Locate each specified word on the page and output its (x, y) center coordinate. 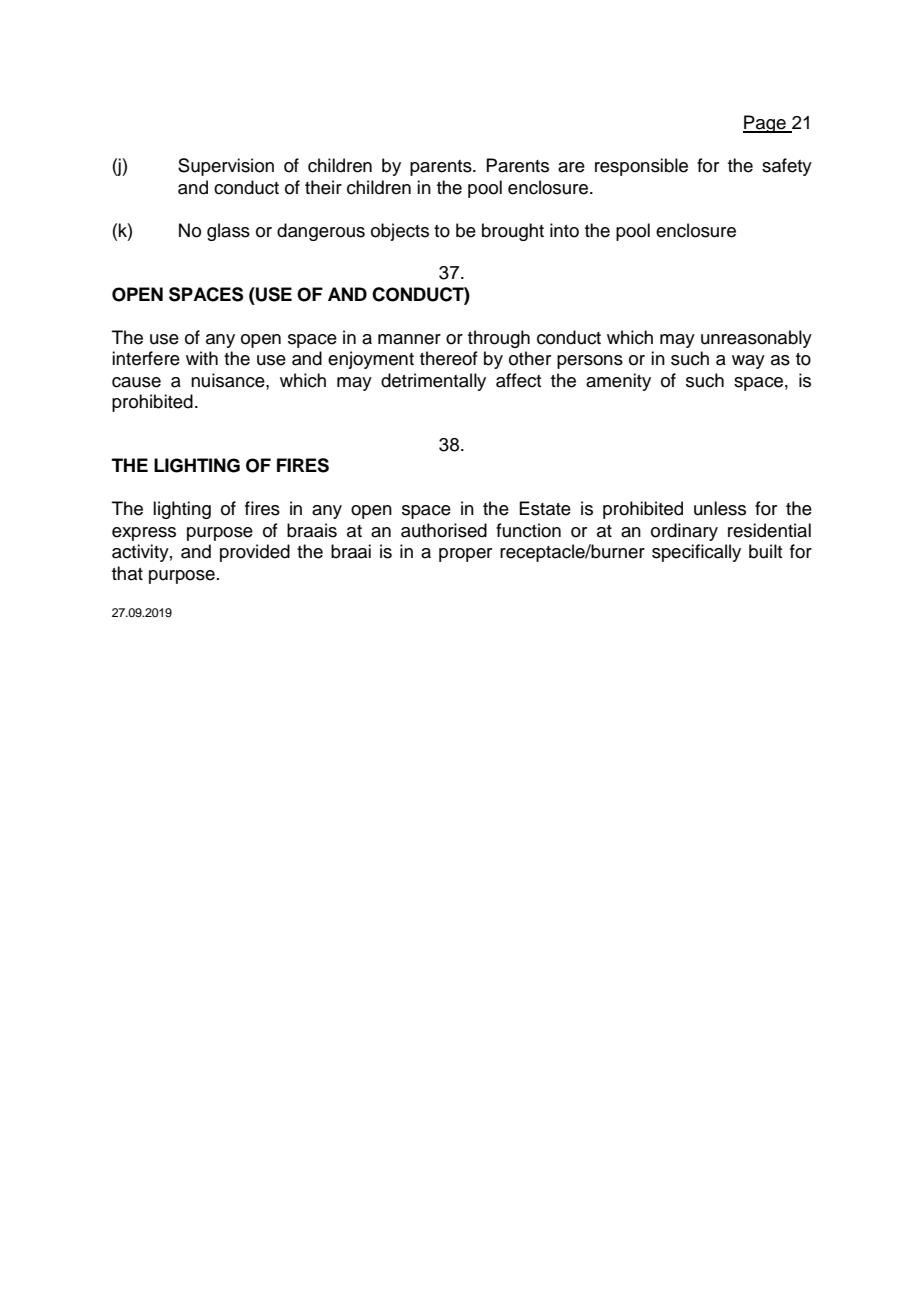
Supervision (226, 167)
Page (765, 124)
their (323, 187)
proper (465, 555)
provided (255, 553)
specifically (696, 553)
